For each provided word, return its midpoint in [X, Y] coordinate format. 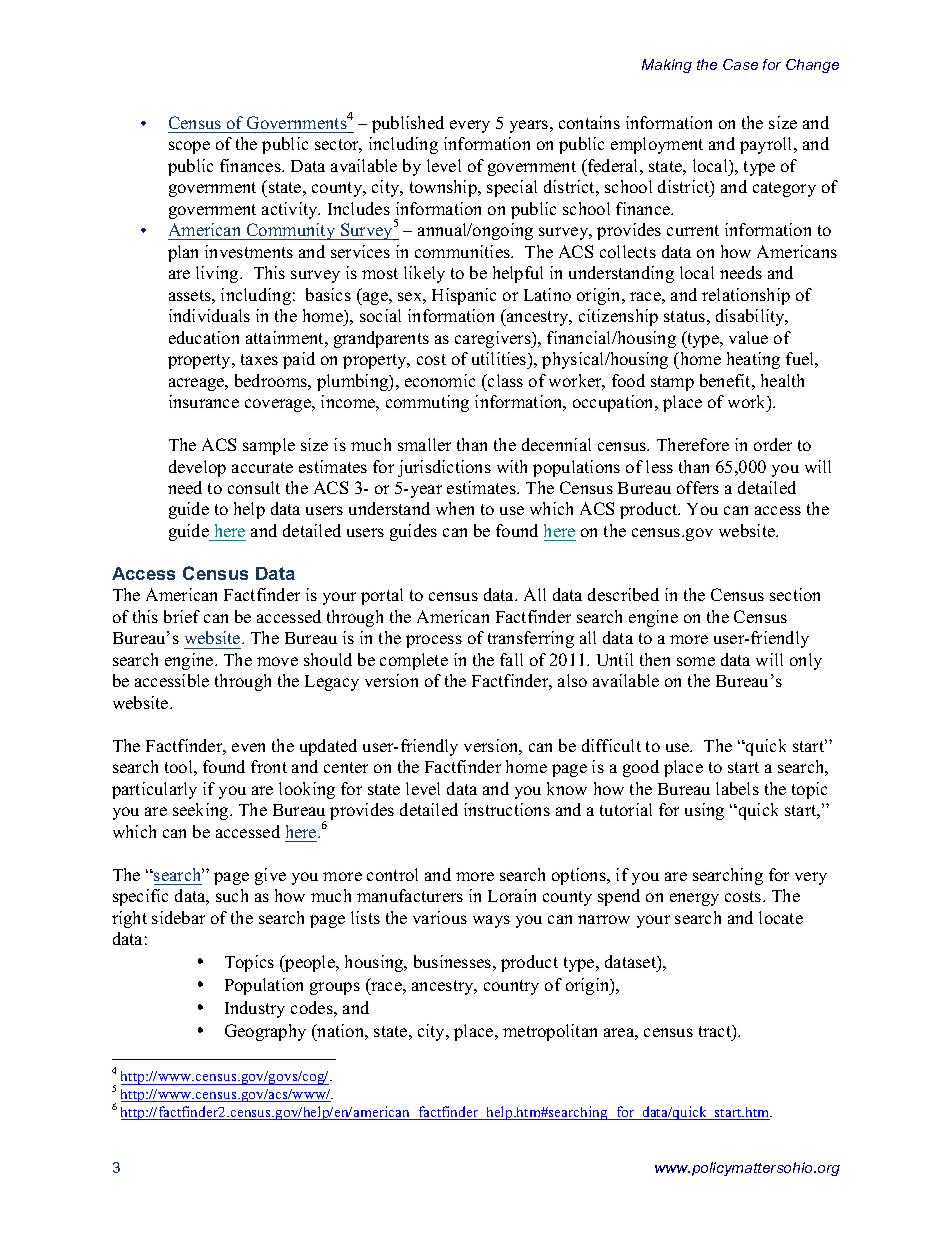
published [408, 124]
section [795, 594]
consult [254, 487]
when [455, 508]
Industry [255, 1009]
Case [740, 64]
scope [189, 147]
